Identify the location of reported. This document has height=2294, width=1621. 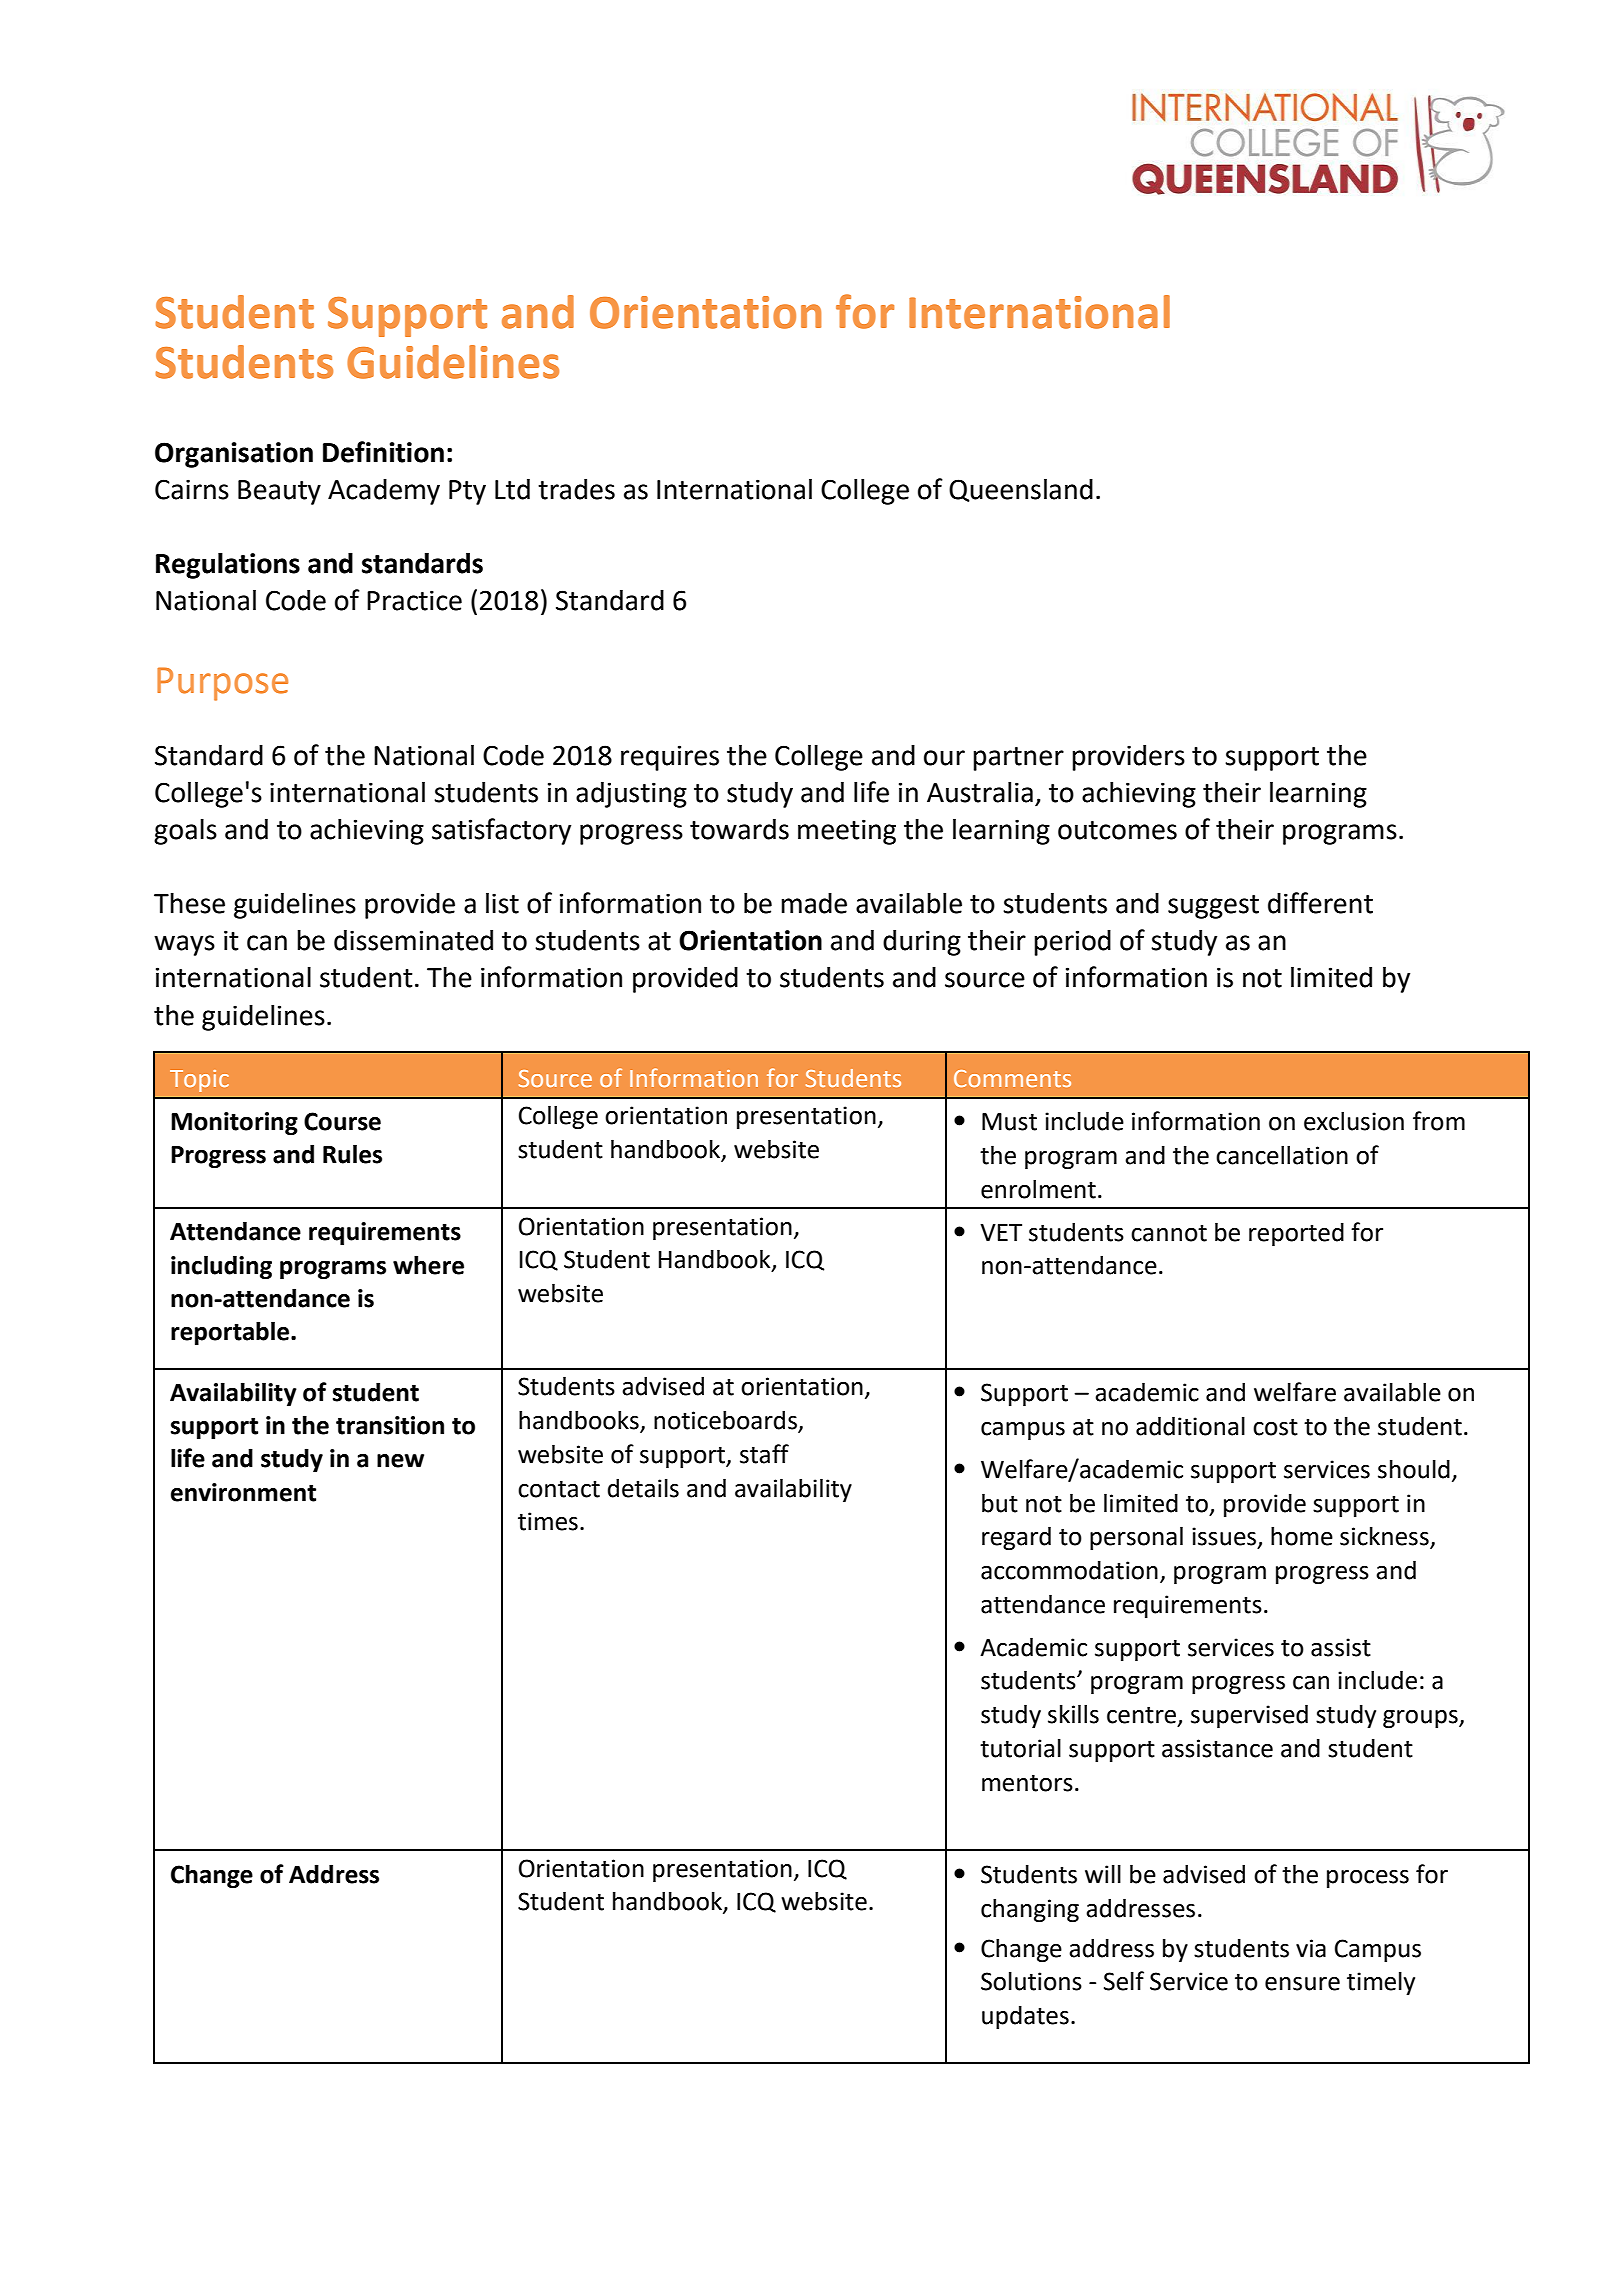
(1296, 1234).
